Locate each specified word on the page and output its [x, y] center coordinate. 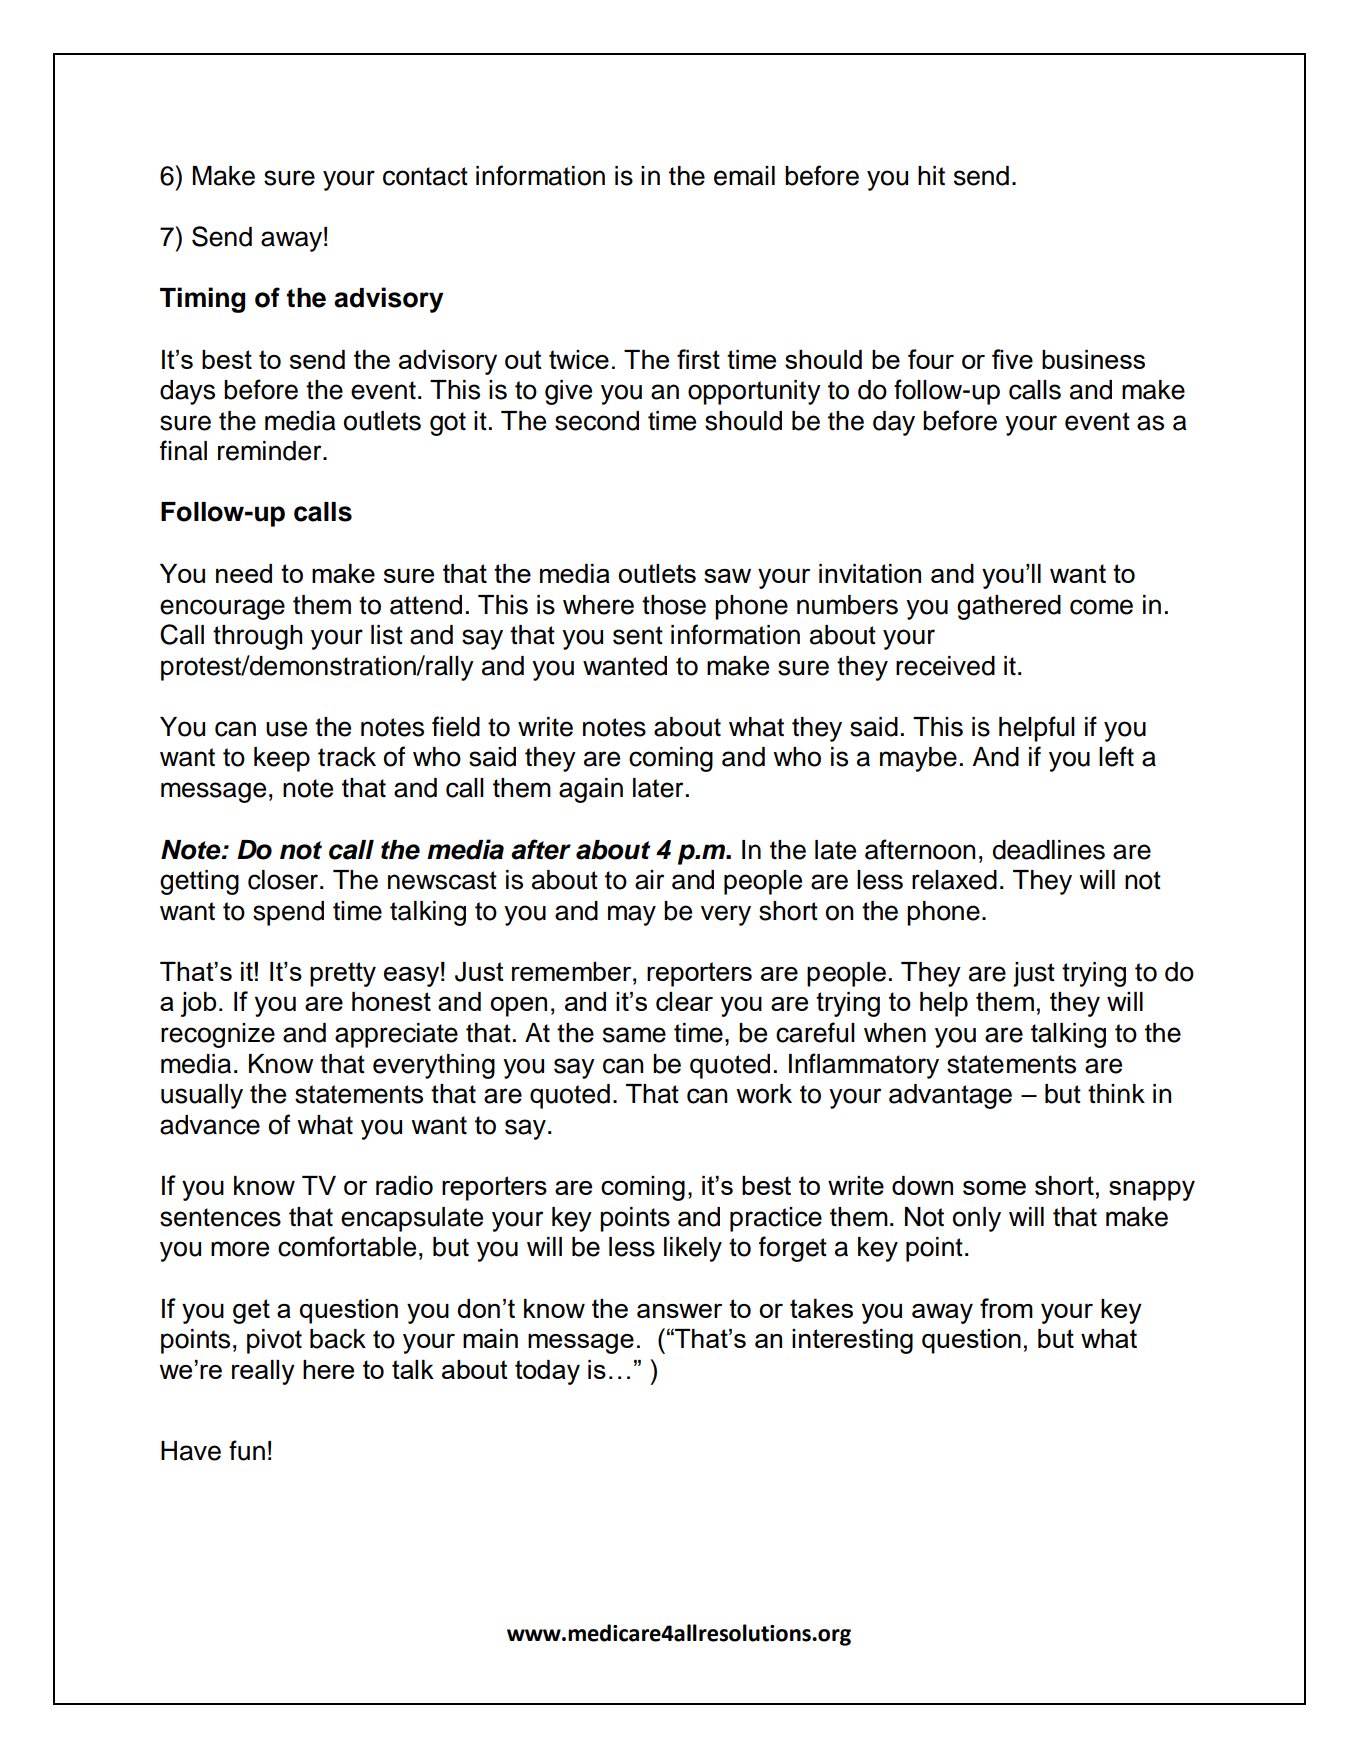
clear [684, 1001]
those [674, 605]
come [1101, 607]
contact [425, 176]
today [547, 1372]
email [744, 176]
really [263, 1372]
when [895, 1033]
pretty [343, 974]
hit [931, 176]
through [258, 637]
